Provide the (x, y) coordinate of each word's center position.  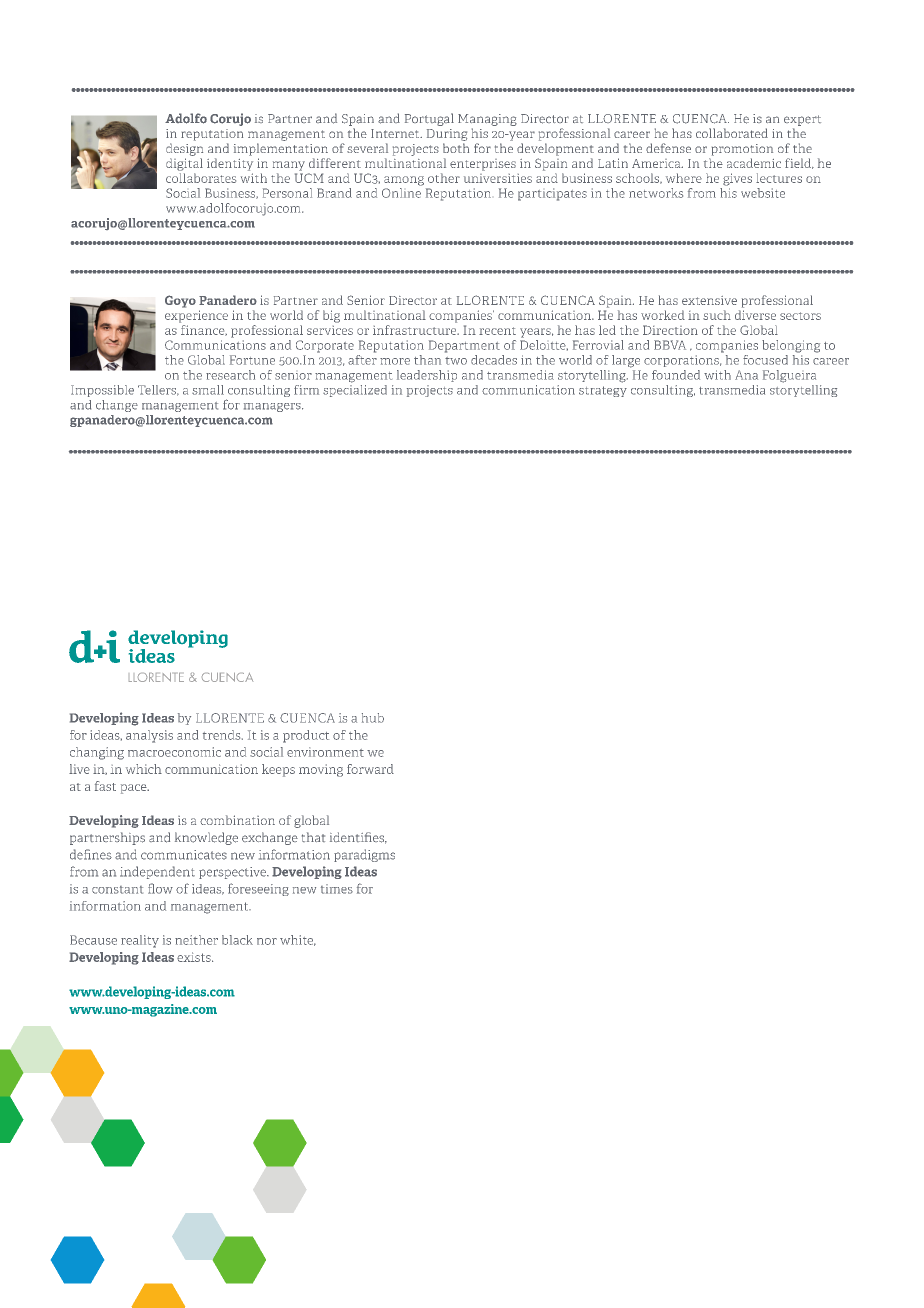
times (337, 889)
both (456, 148)
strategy (603, 391)
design (184, 149)
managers (273, 407)
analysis (149, 736)
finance (204, 330)
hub (373, 718)
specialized (355, 391)
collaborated (732, 133)
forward (370, 769)
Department (464, 346)
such (717, 315)
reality (140, 941)
